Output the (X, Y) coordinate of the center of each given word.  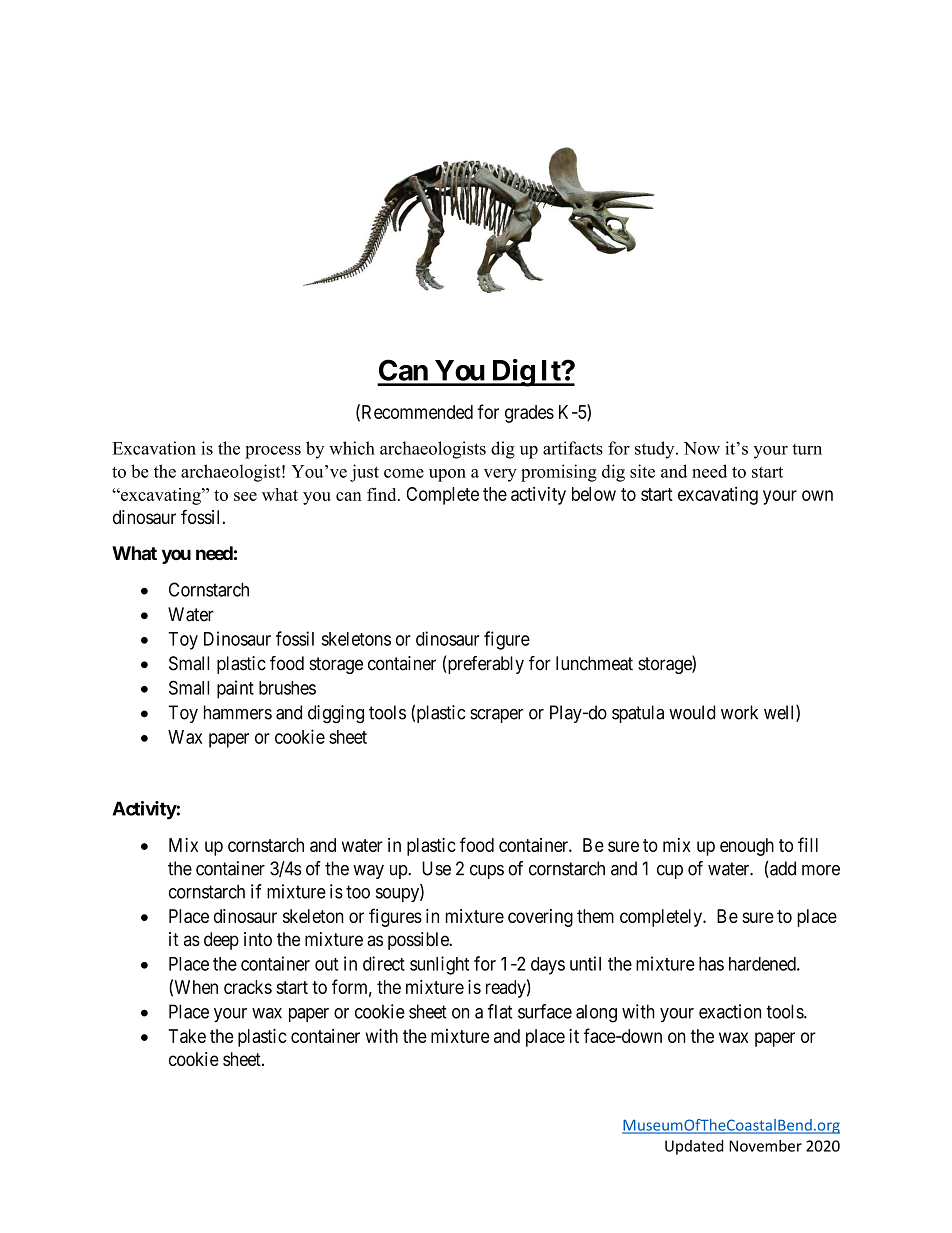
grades (529, 414)
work (739, 712)
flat (500, 1011)
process (273, 452)
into (258, 939)
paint (235, 689)
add (782, 869)
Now (702, 448)
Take (187, 1036)
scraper (496, 716)
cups (487, 872)
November (765, 1146)
